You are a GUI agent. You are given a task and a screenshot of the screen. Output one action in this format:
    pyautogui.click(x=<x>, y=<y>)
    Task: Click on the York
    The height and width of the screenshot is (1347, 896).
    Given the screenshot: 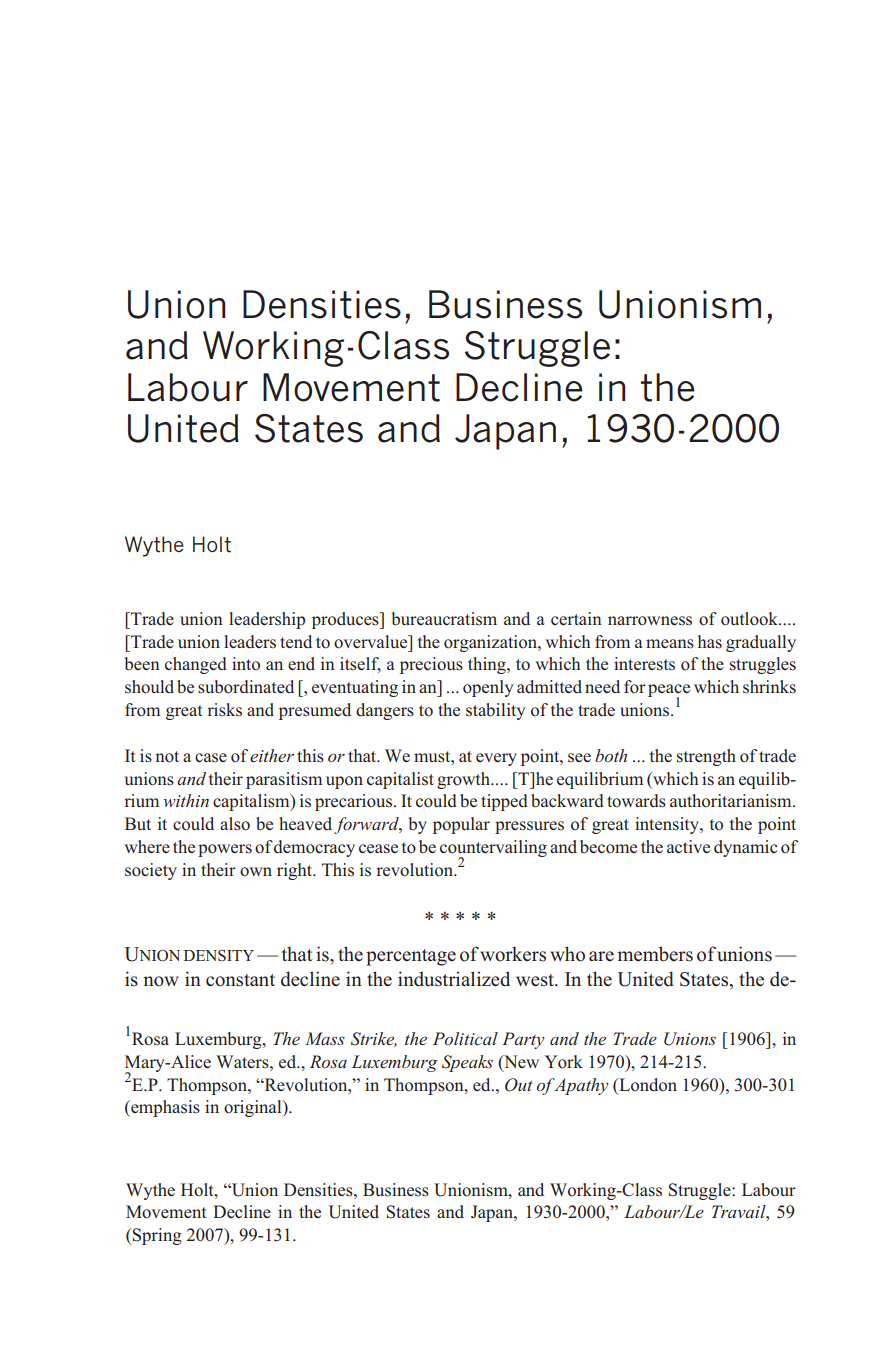 What is the action you would take?
    pyautogui.click(x=564, y=1062)
